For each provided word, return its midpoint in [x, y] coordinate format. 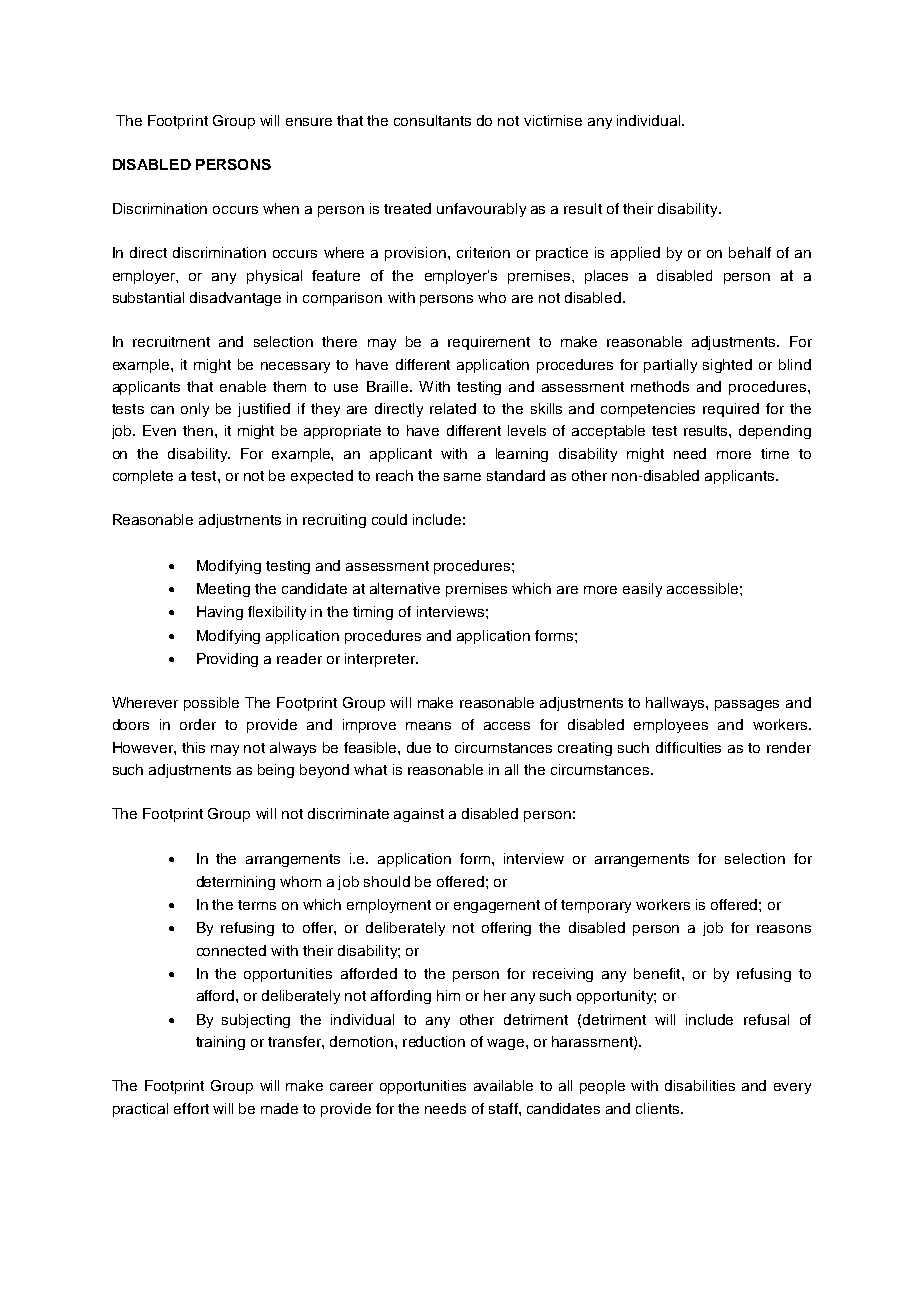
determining [236, 883]
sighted [727, 366]
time [775, 453]
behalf [750, 252]
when [281, 208]
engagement [497, 906]
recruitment [171, 341]
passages [747, 705]
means [428, 726]
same [462, 477]
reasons [784, 929]
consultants [432, 120]
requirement [489, 343]
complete [143, 477]
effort [191, 1108]
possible [211, 704]
